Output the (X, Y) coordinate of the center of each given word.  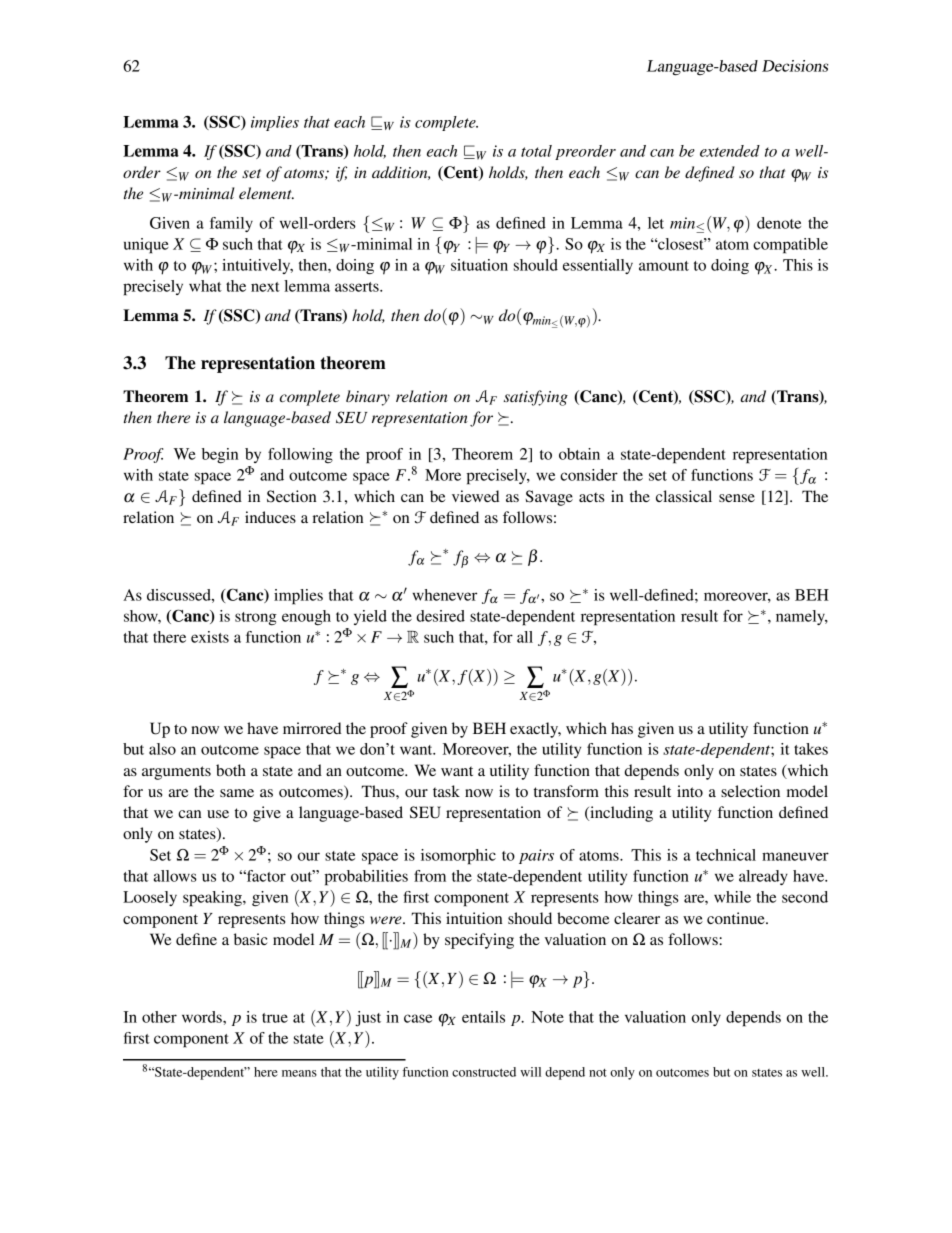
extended (730, 151)
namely (801, 617)
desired (441, 616)
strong (256, 619)
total (536, 151)
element (266, 193)
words (203, 1017)
